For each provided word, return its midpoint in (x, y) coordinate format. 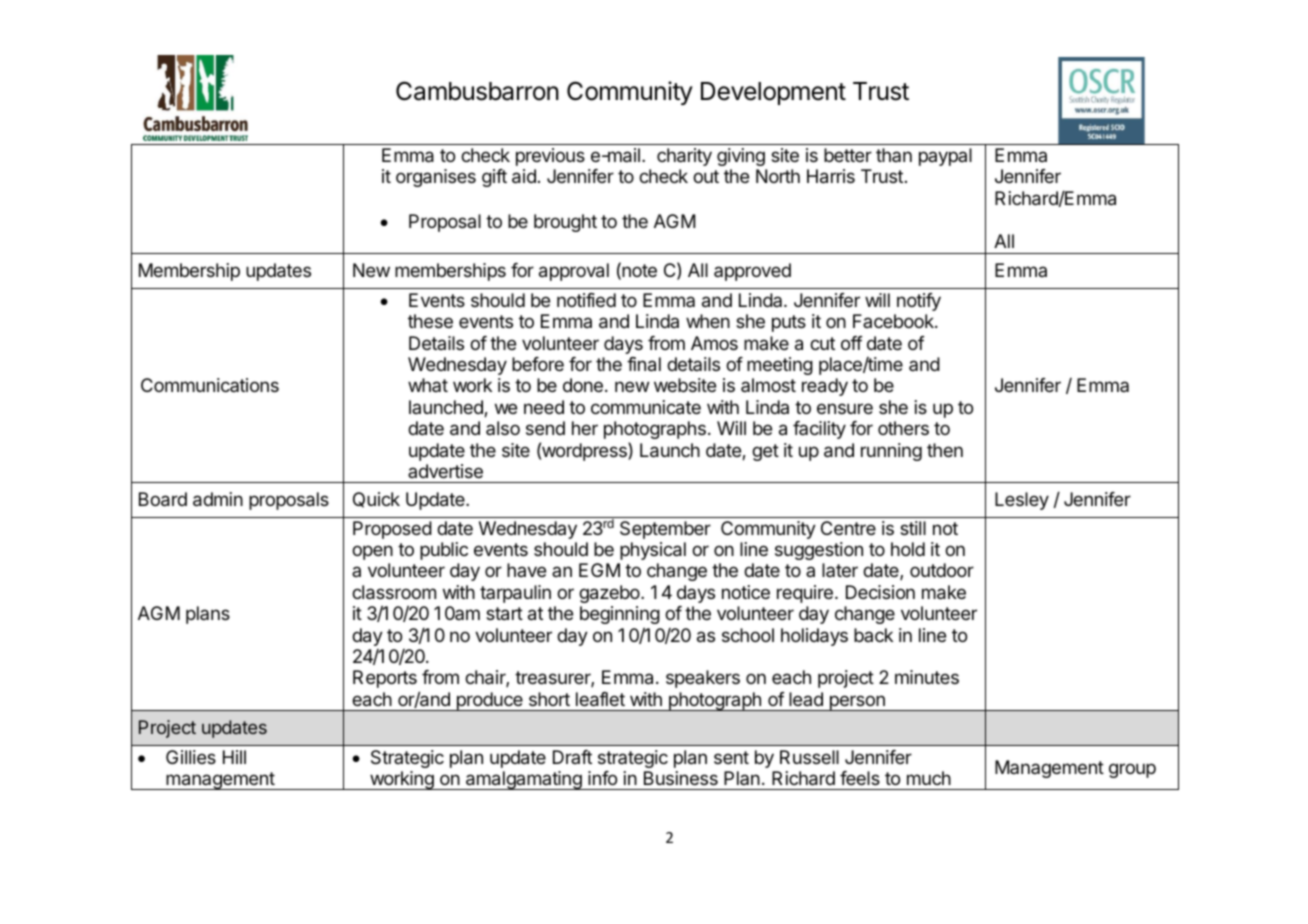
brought (565, 223)
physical (653, 551)
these (430, 321)
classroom (394, 592)
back (873, 635)
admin (218, 499)
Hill (234, 757)
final (644, 364)
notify (919, 302)
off (852, 343)
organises (436, 178)
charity (684, 157)
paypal (945, 157)
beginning (620, 615)
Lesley (1022, 501)
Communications (210, 385)
